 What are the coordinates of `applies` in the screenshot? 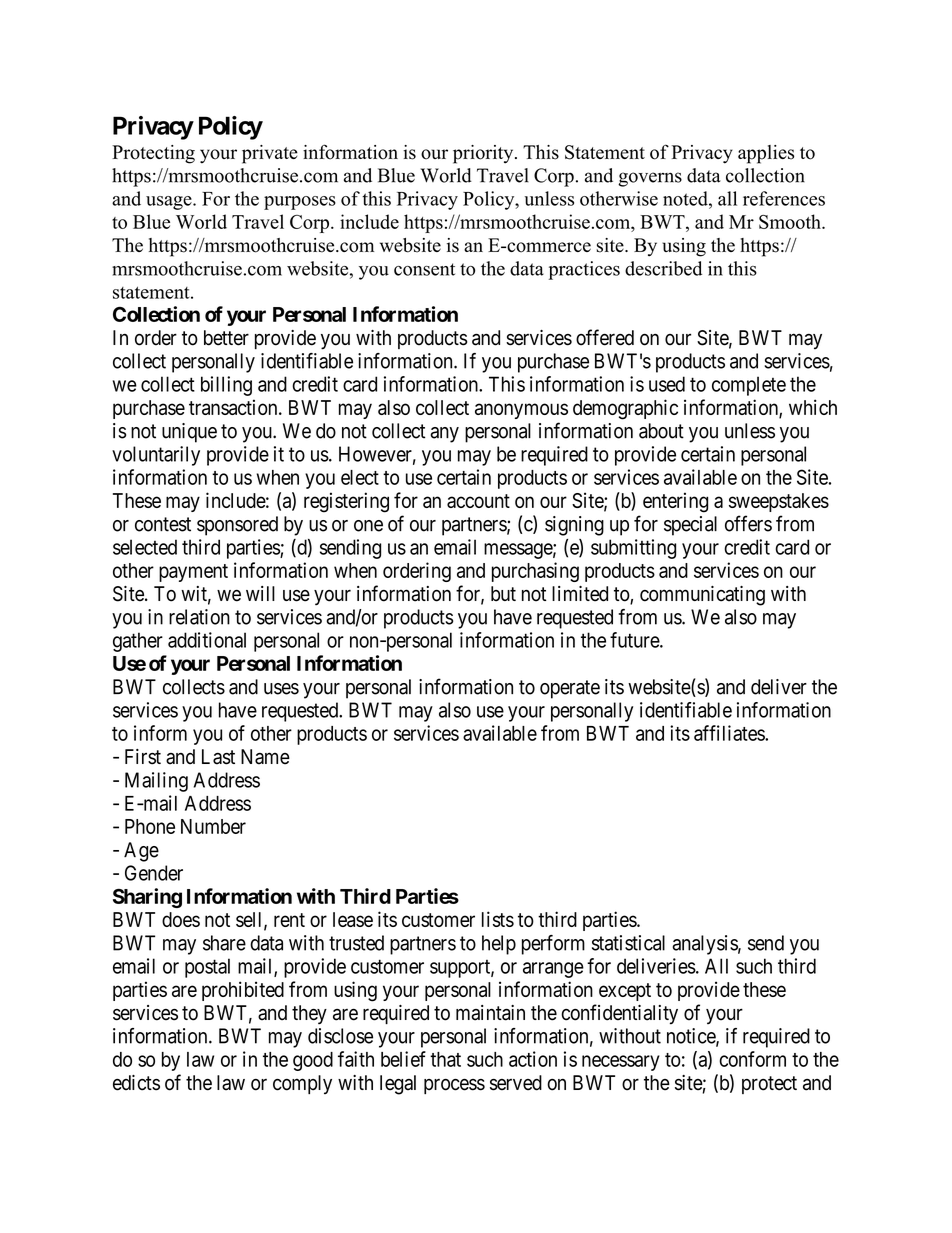 It's located at (766, 154).
